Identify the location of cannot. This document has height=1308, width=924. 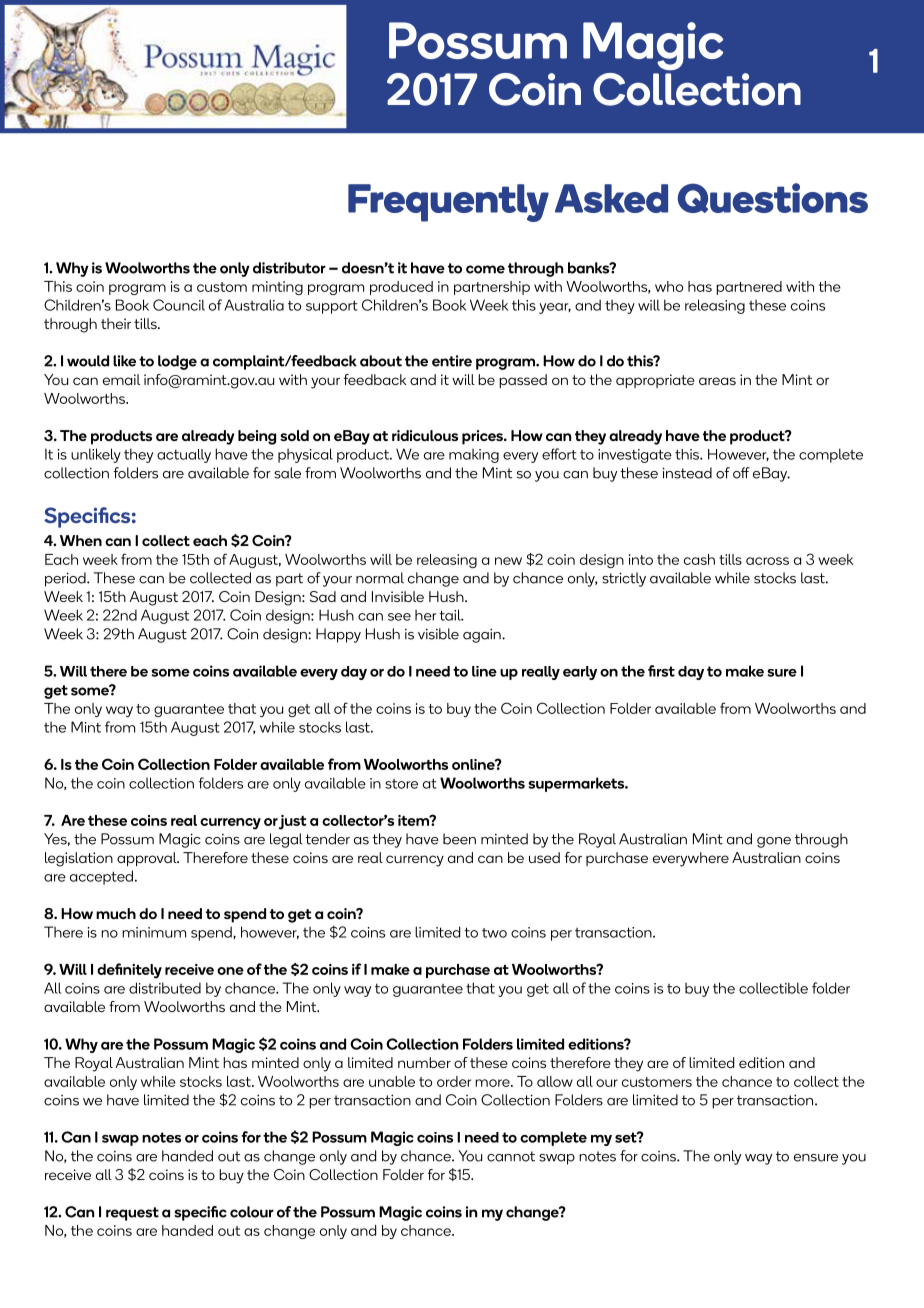
(511, 1156).
